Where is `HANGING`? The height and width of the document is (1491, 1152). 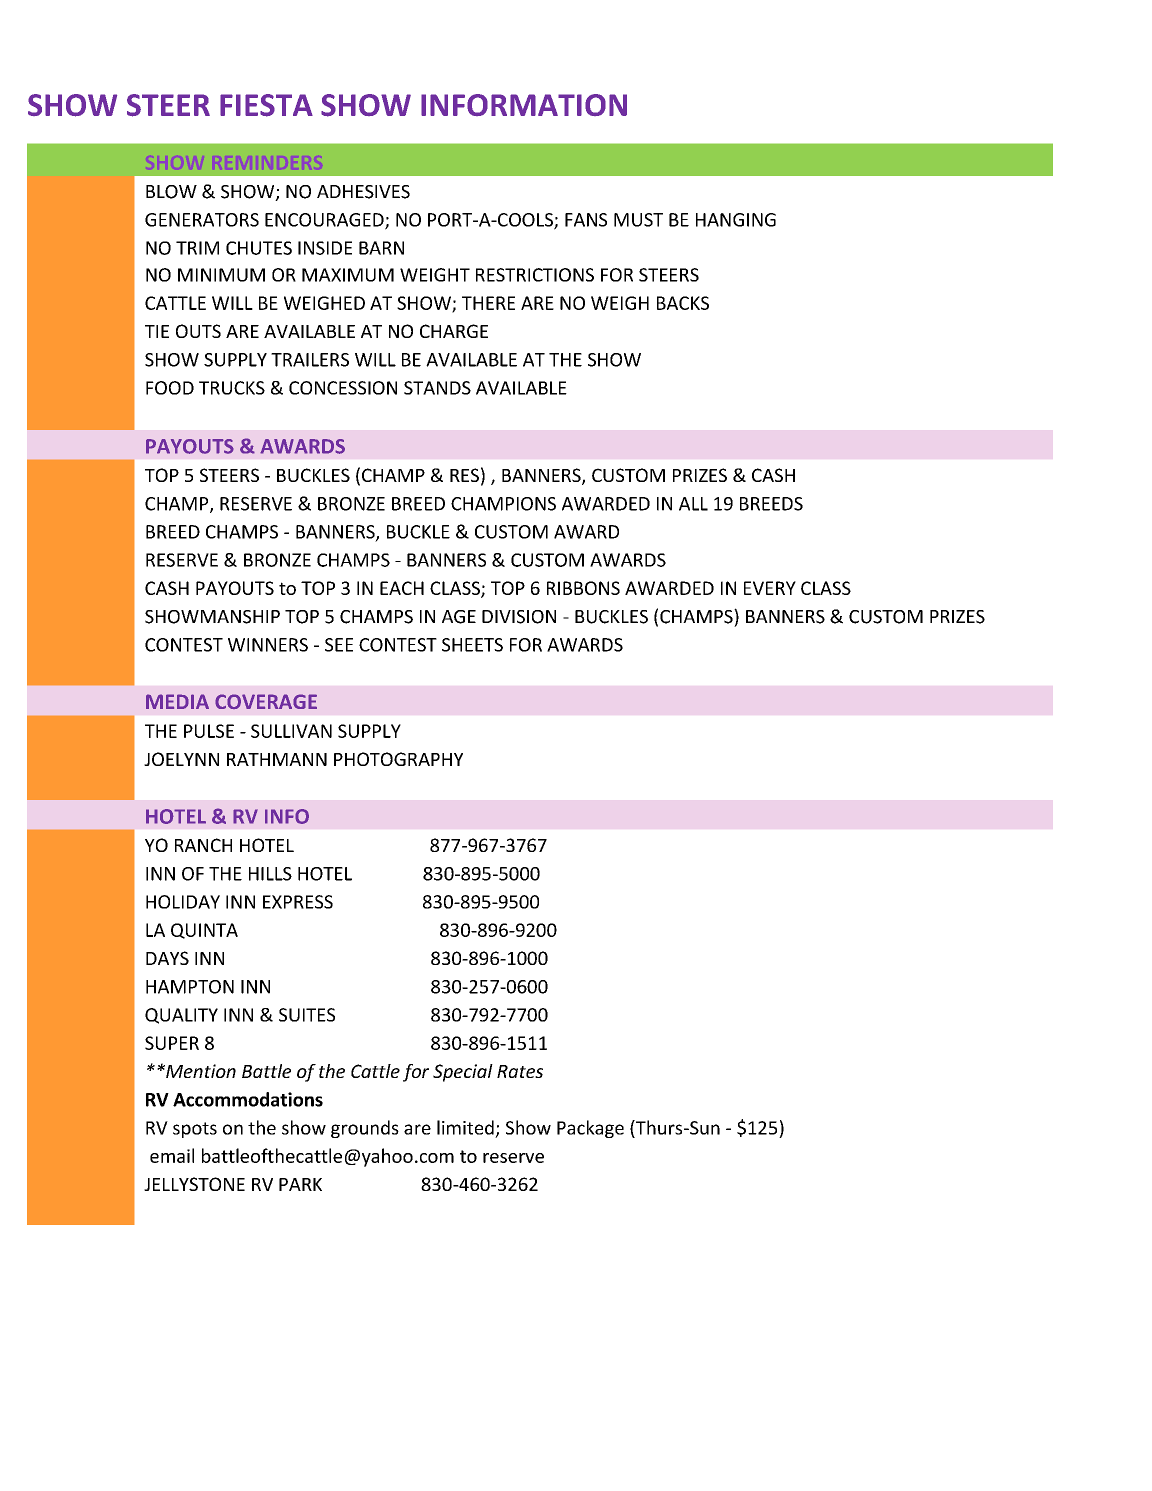
HANGING is located at coordinates (736, 220).
